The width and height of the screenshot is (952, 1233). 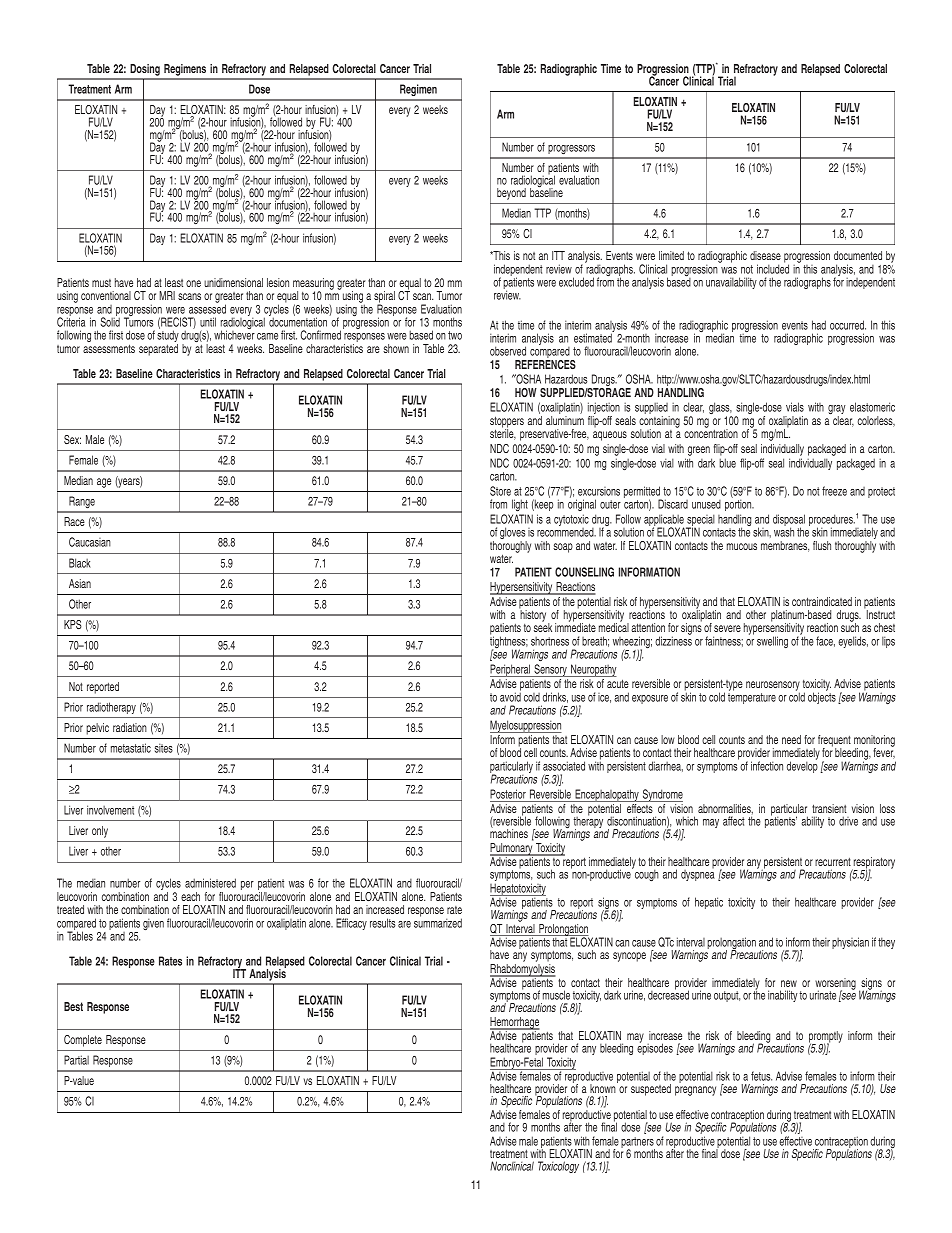 I want to click on new, so click(x=789, y=983).
